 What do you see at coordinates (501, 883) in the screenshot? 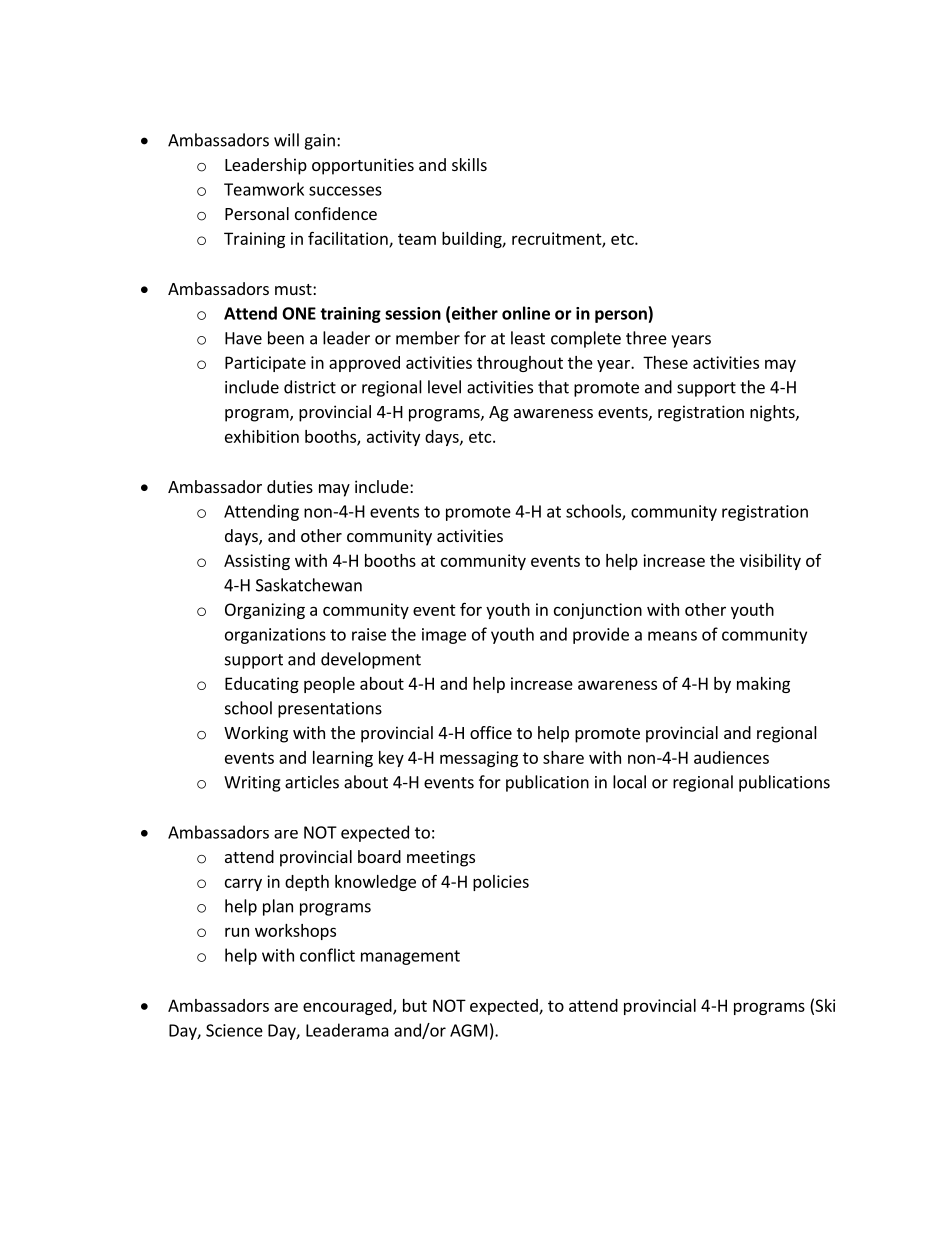
I see `policies` at bounding box center [501, 883].
